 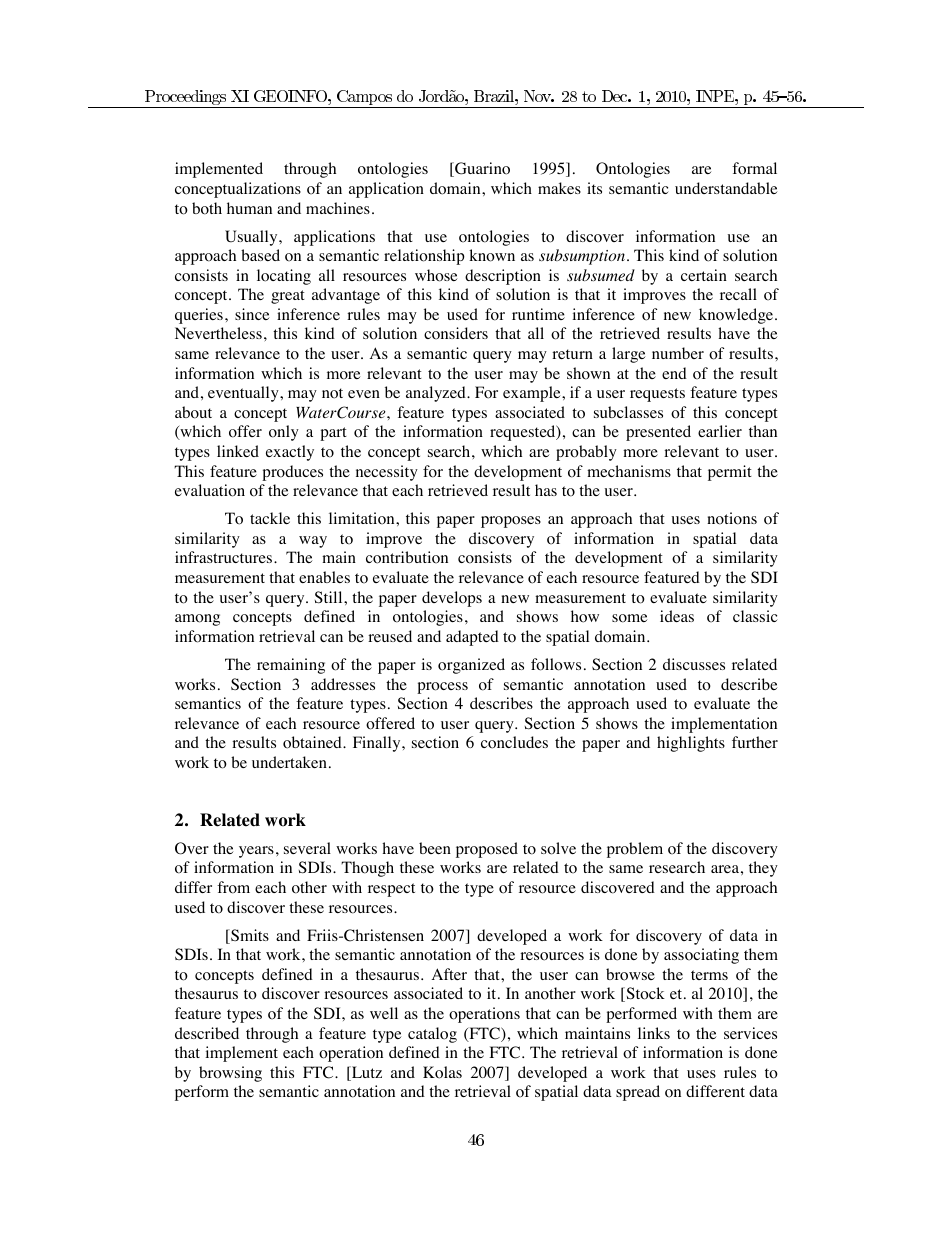 What do you see at coordinates (635, 850) in the screenshot?
I see `problem` at bounding box center [635, 850].
